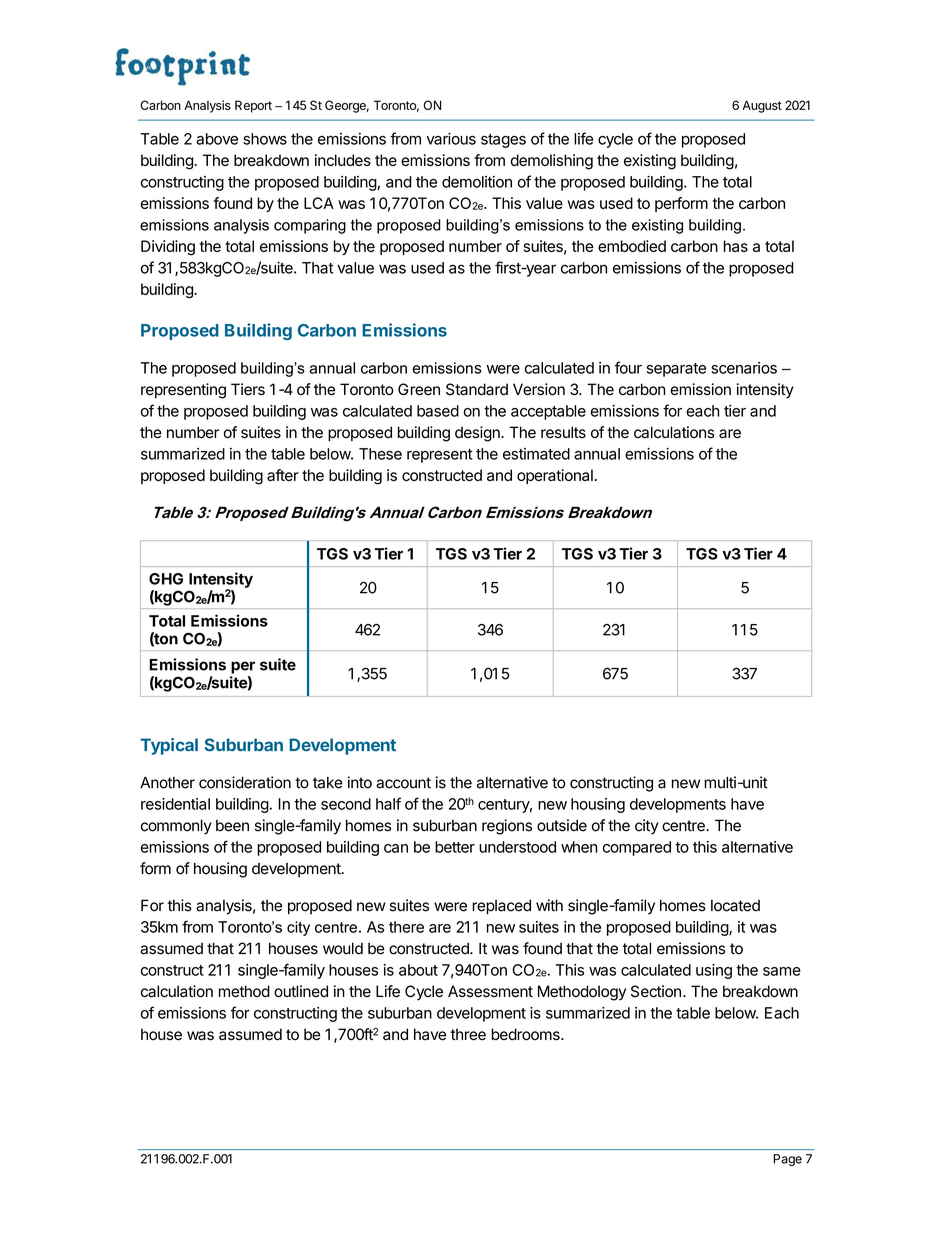 The height and width of the screenshot is (1233, 952). What do you see at coordinates (477, 389) in the screenshot?
I see `Standard` at bounding box center [477, 389].
